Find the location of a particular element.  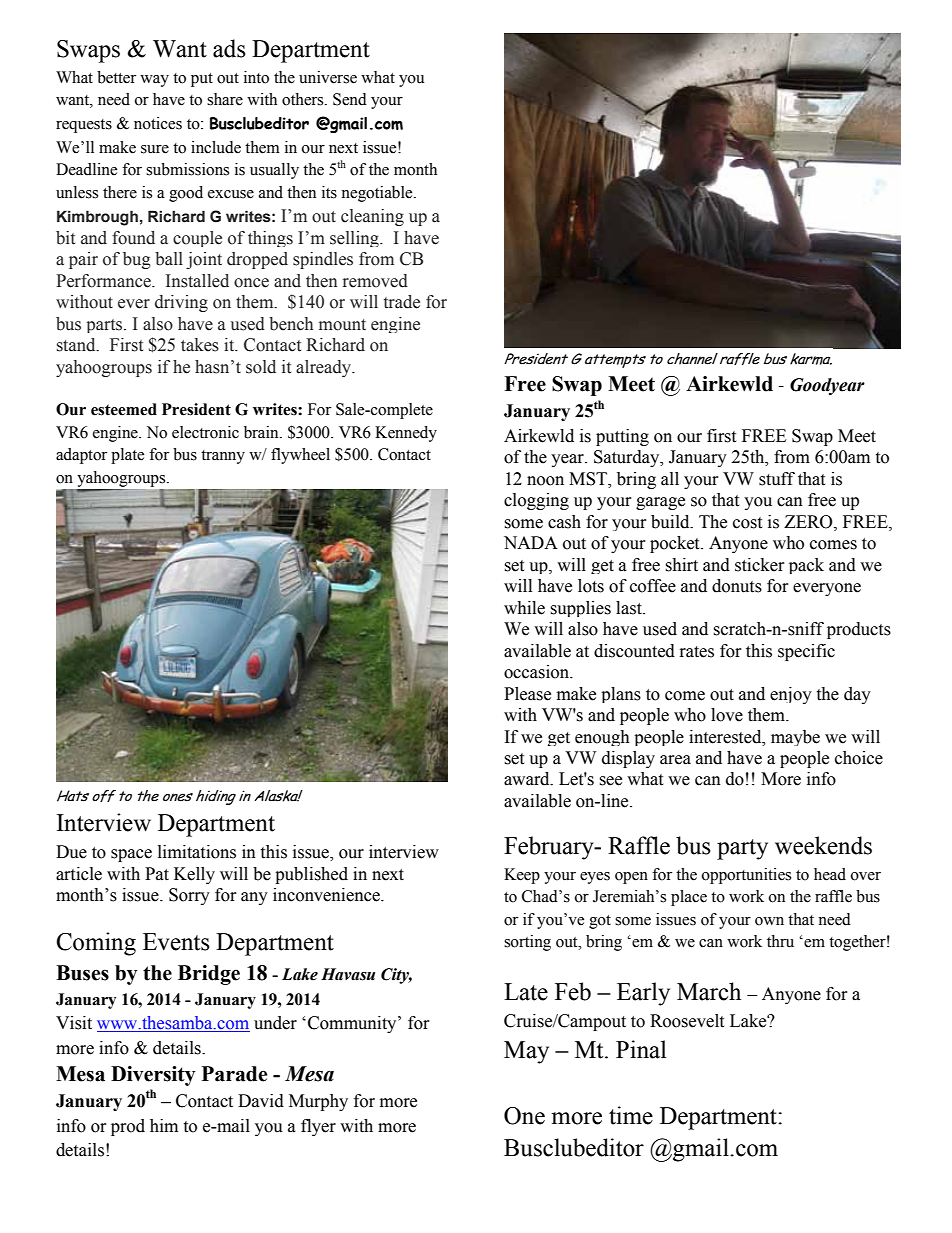

negotiable is located at coordinates (378, 194).
